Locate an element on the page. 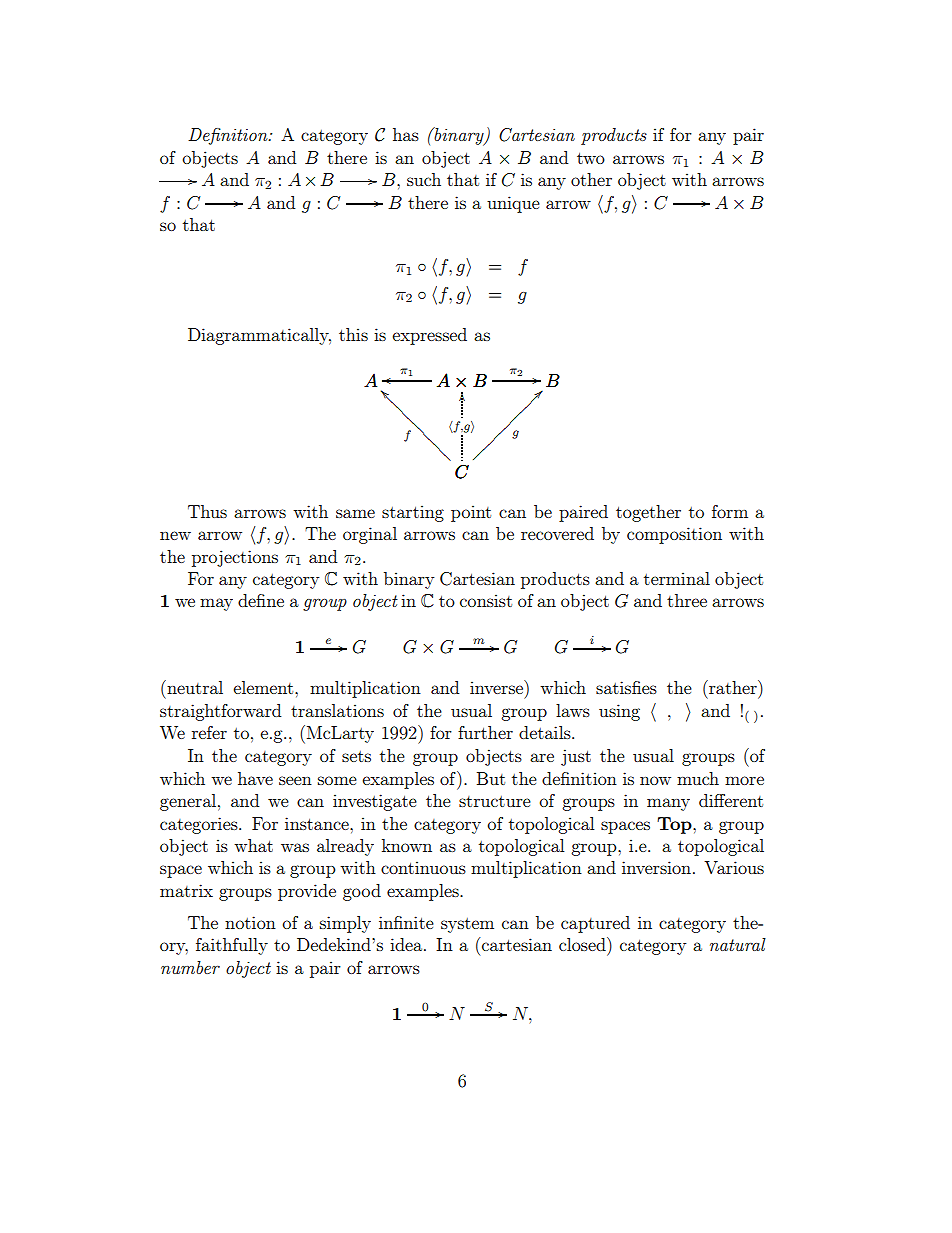 The image size is (952, 1233). point is located at coordinates (471, 513).
